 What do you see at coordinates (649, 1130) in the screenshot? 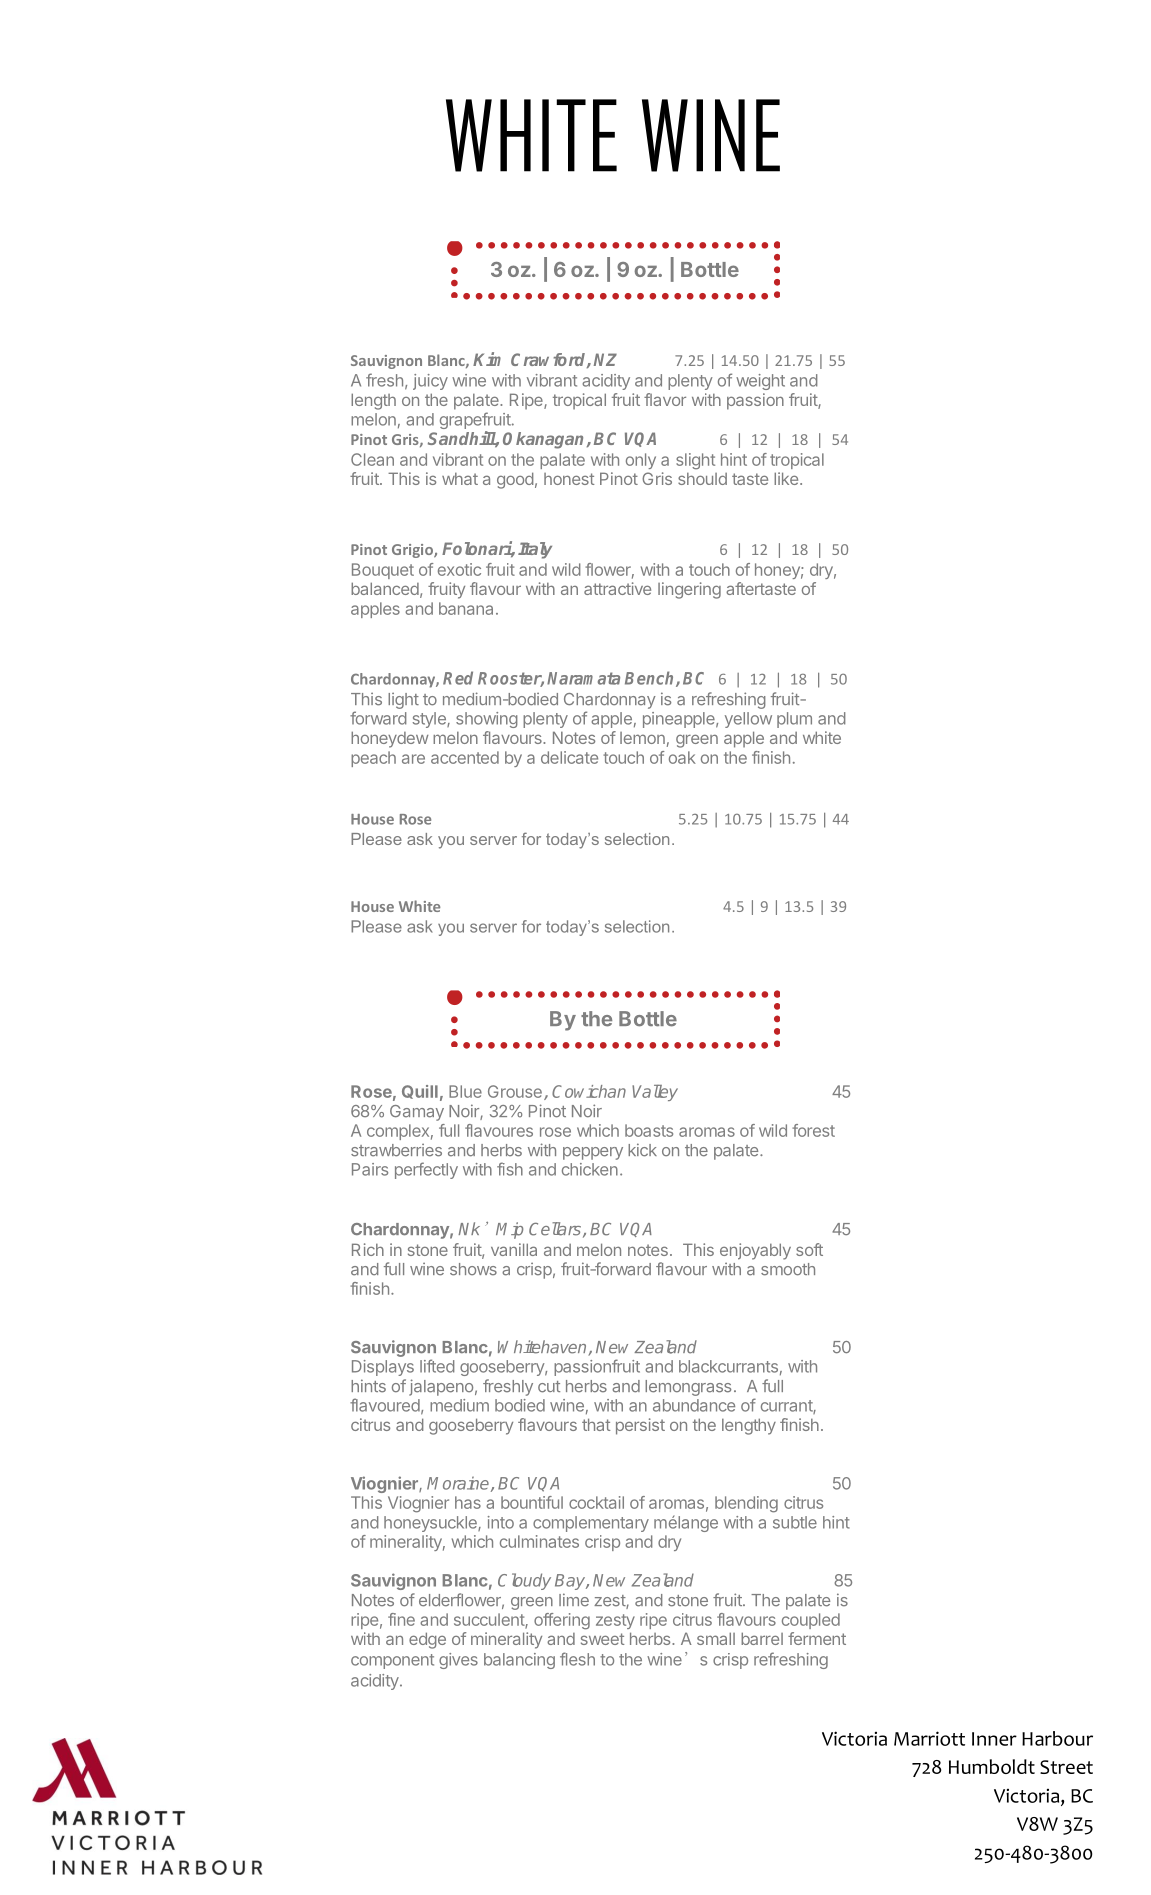
I see `boasts` at bounding box center [649, 1130].
